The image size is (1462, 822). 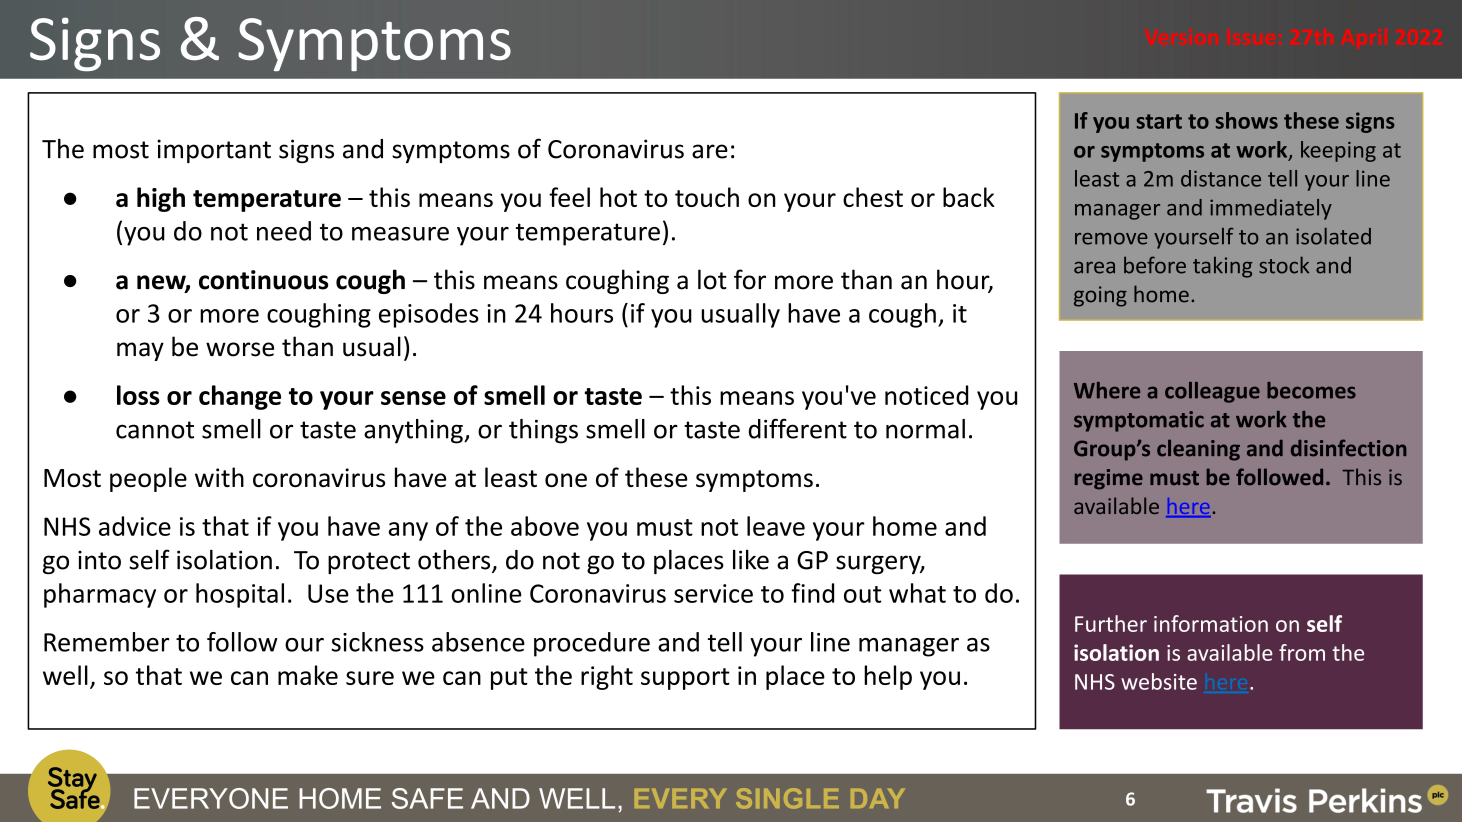 What do you see at coordinates (787, 798) in the screenshot?
I see `SINGLE` at bounding box center [787, 798].
